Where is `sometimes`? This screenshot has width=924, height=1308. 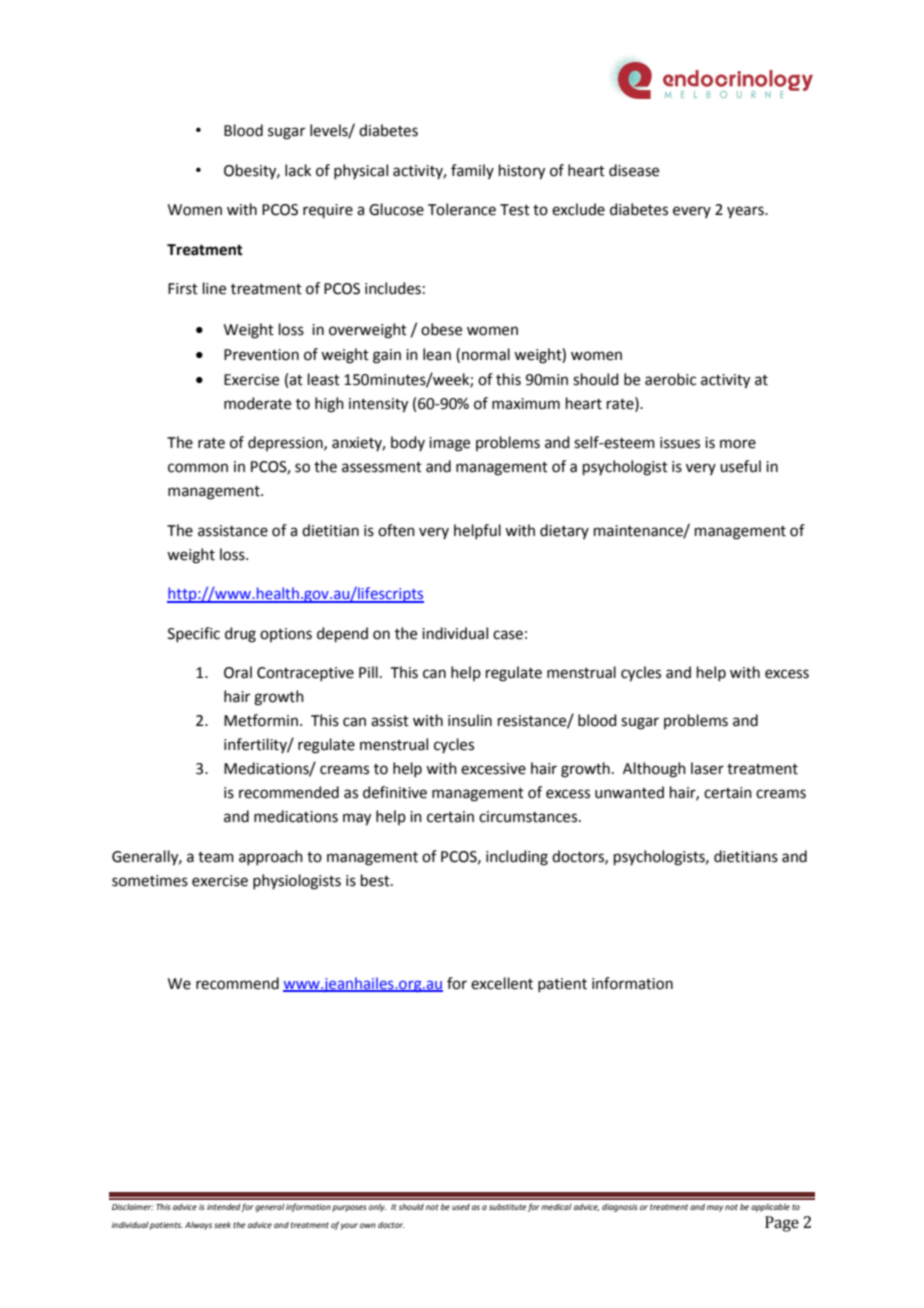
sometimes is located at coordinates (150, 881).
